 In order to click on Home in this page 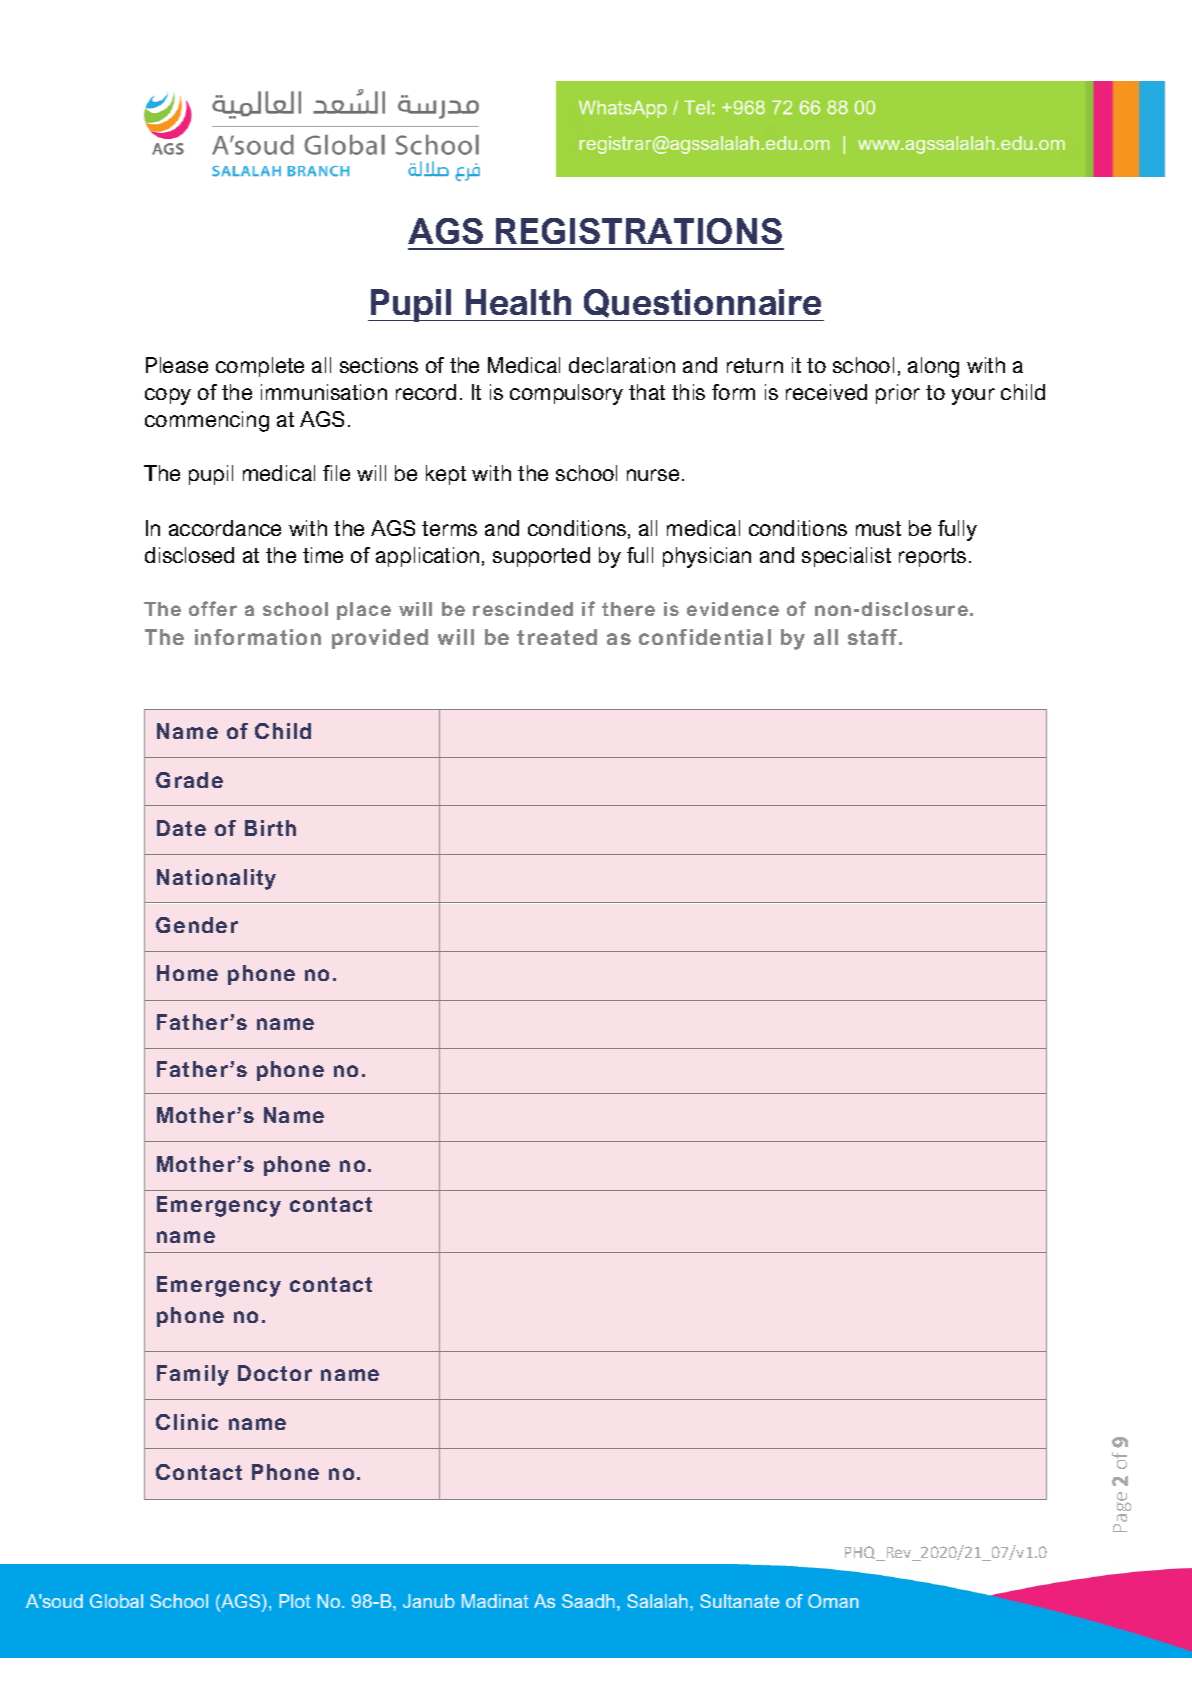, I will do `click(187, 973)`.
